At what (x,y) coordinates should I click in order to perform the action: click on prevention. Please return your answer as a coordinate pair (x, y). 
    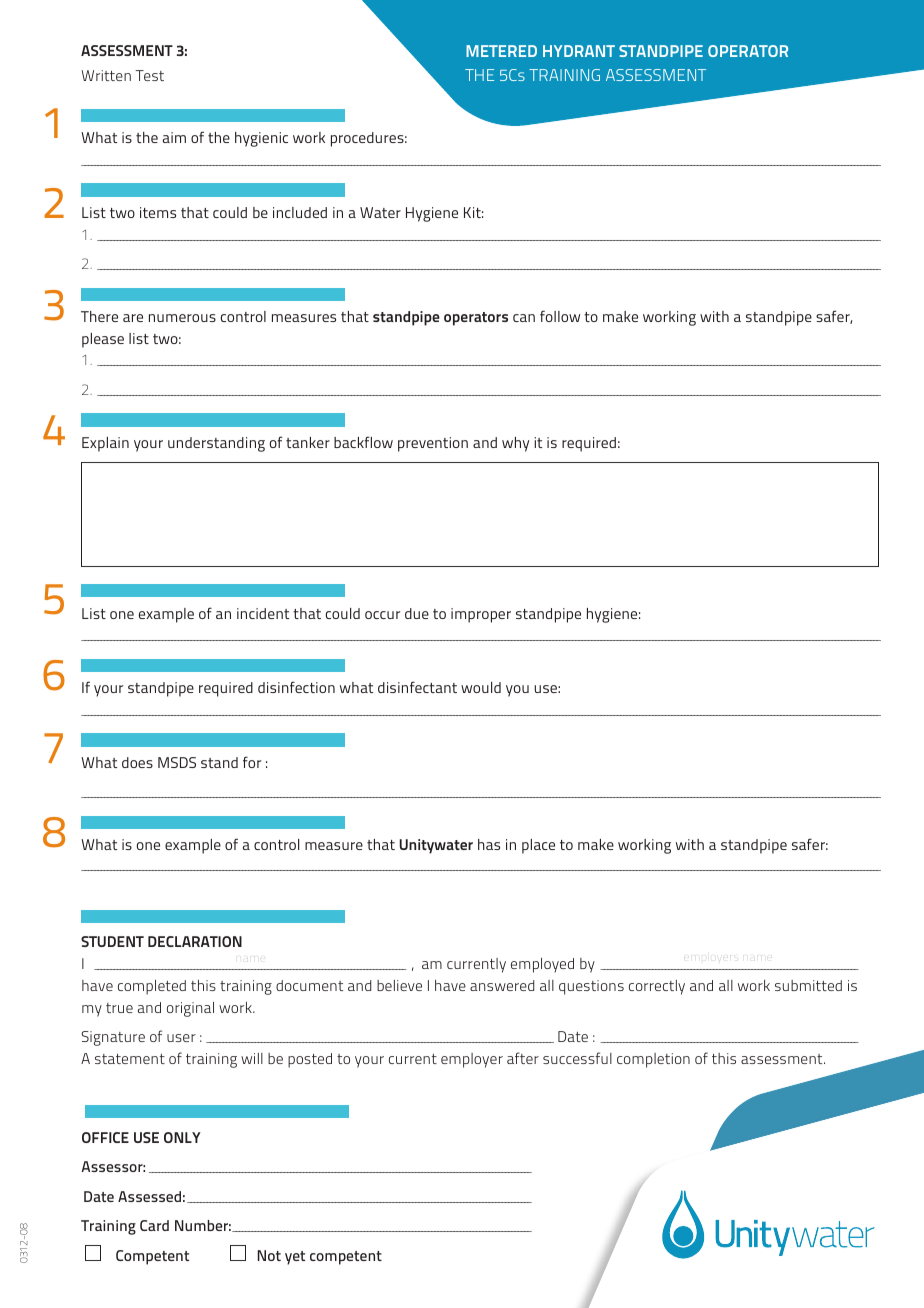
    Looking at the image, I should click on (433, 444).
